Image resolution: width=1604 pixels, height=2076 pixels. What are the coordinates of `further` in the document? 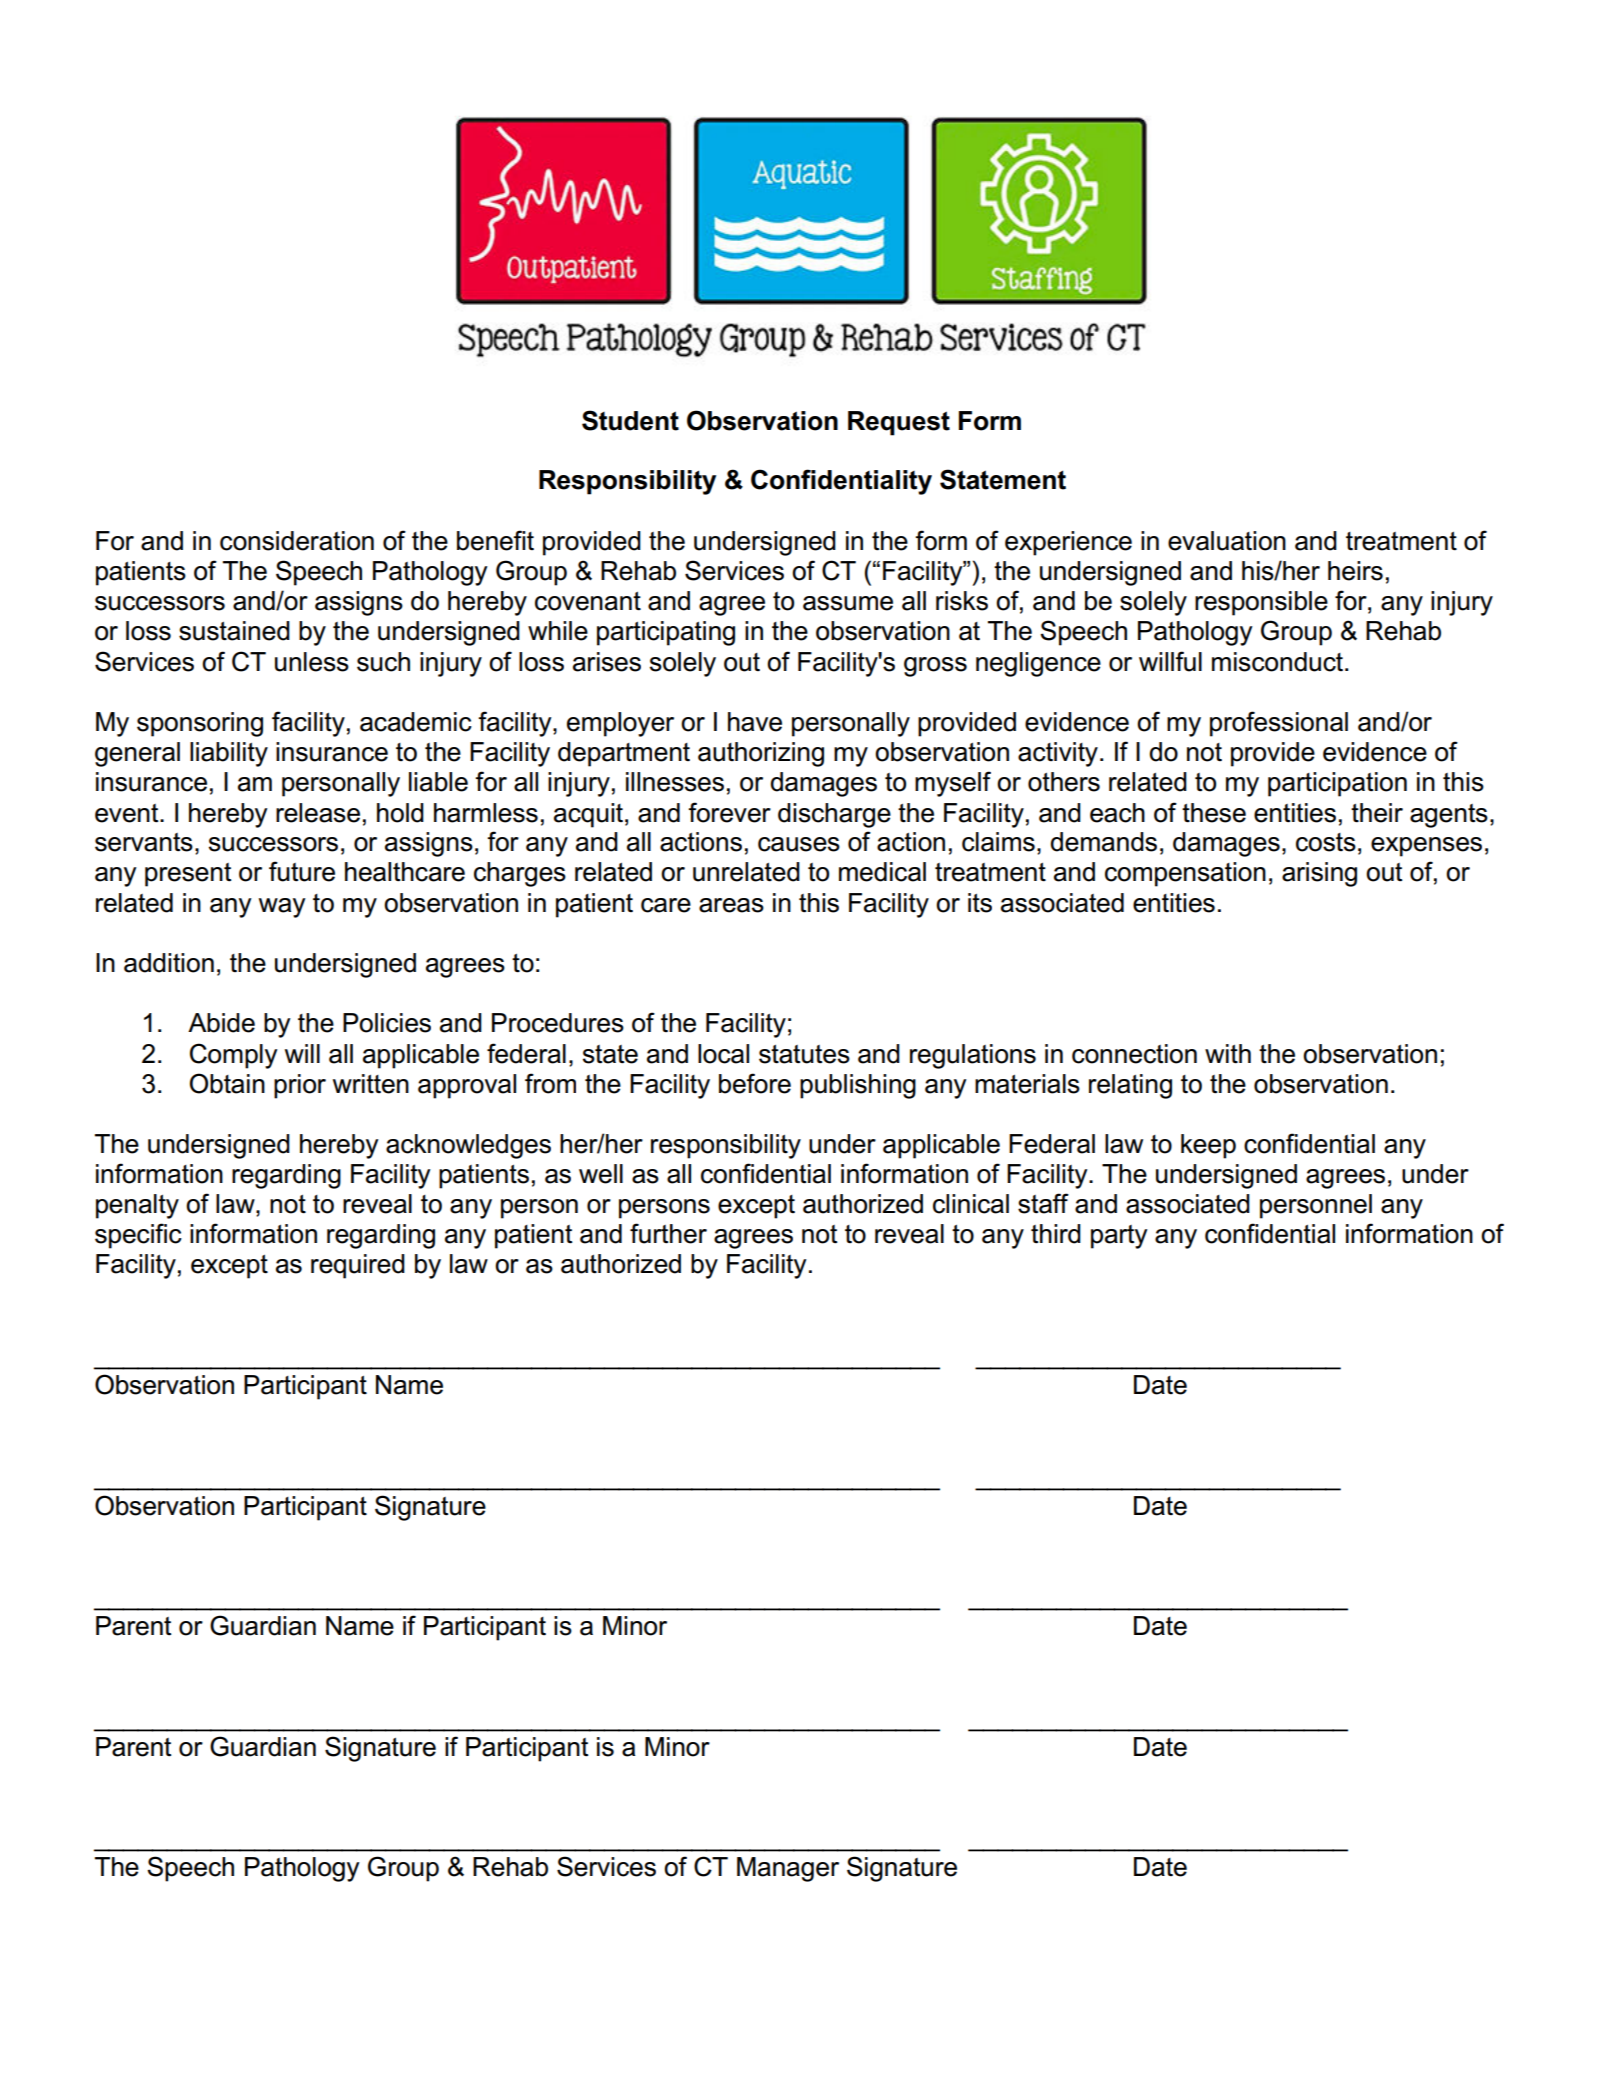 It's located at (668, 1233).
